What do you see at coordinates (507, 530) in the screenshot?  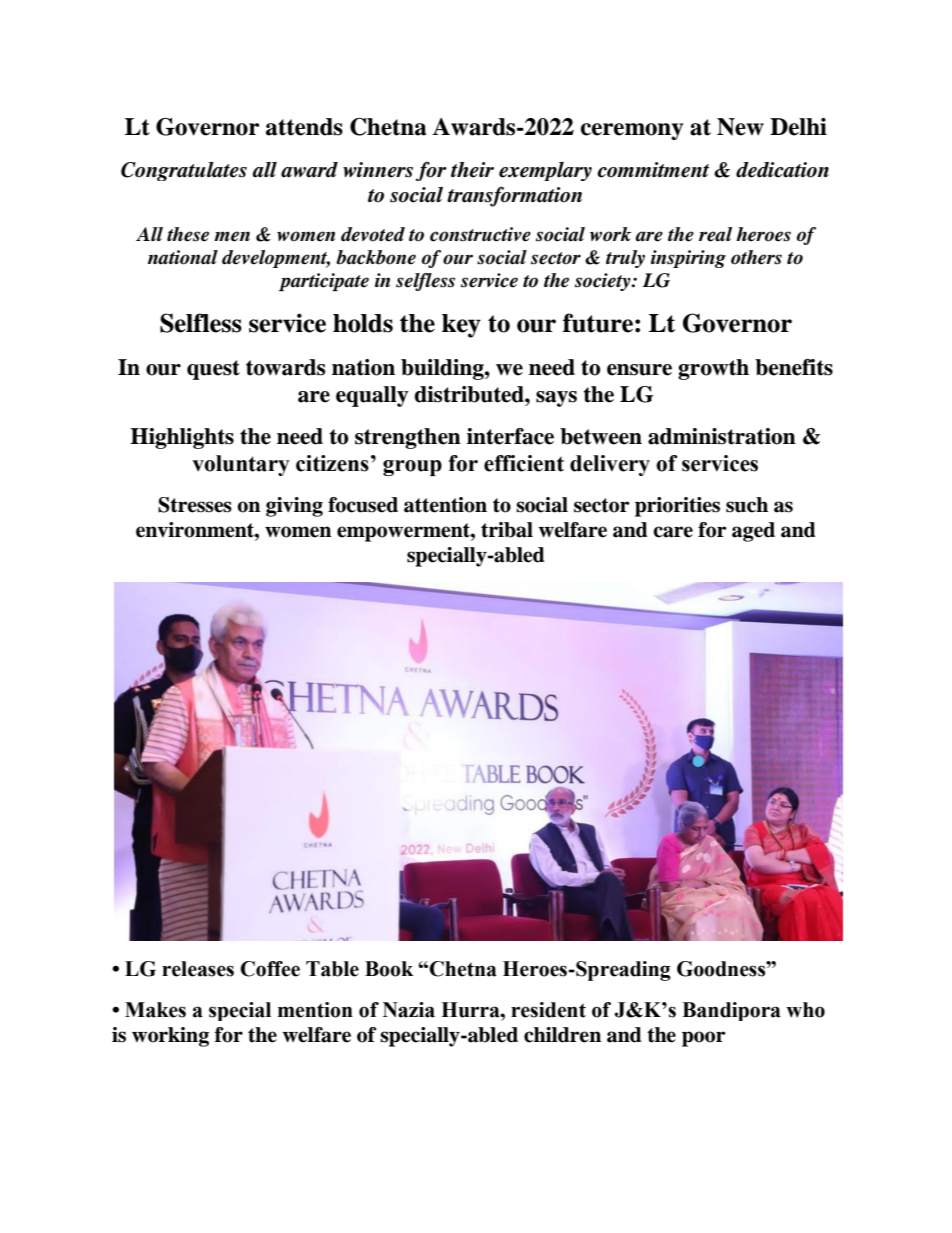 I see `tribal` at bounding box center [507, 530].
